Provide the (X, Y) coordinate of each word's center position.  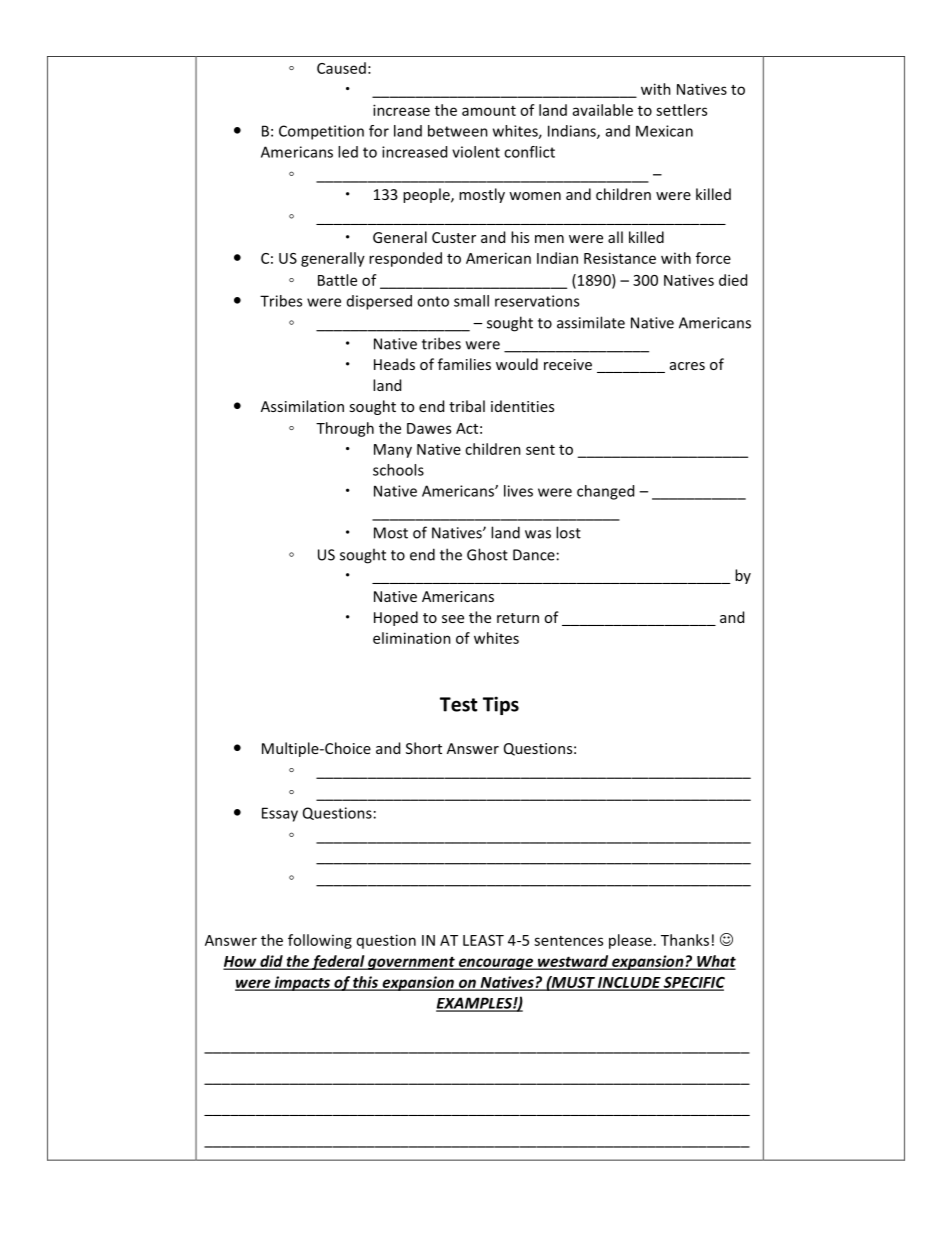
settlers (681, 110)
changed (605, 492)
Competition (321, 132)
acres (687, 366)
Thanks (685, 940)
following (320, 941)
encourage (496, 964)
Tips (501, 705)
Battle (337, 280)
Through (345, 429)
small (471, 301)
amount (489, 111)
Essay (280, 814)
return (518, 618)
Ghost (487, 554)
